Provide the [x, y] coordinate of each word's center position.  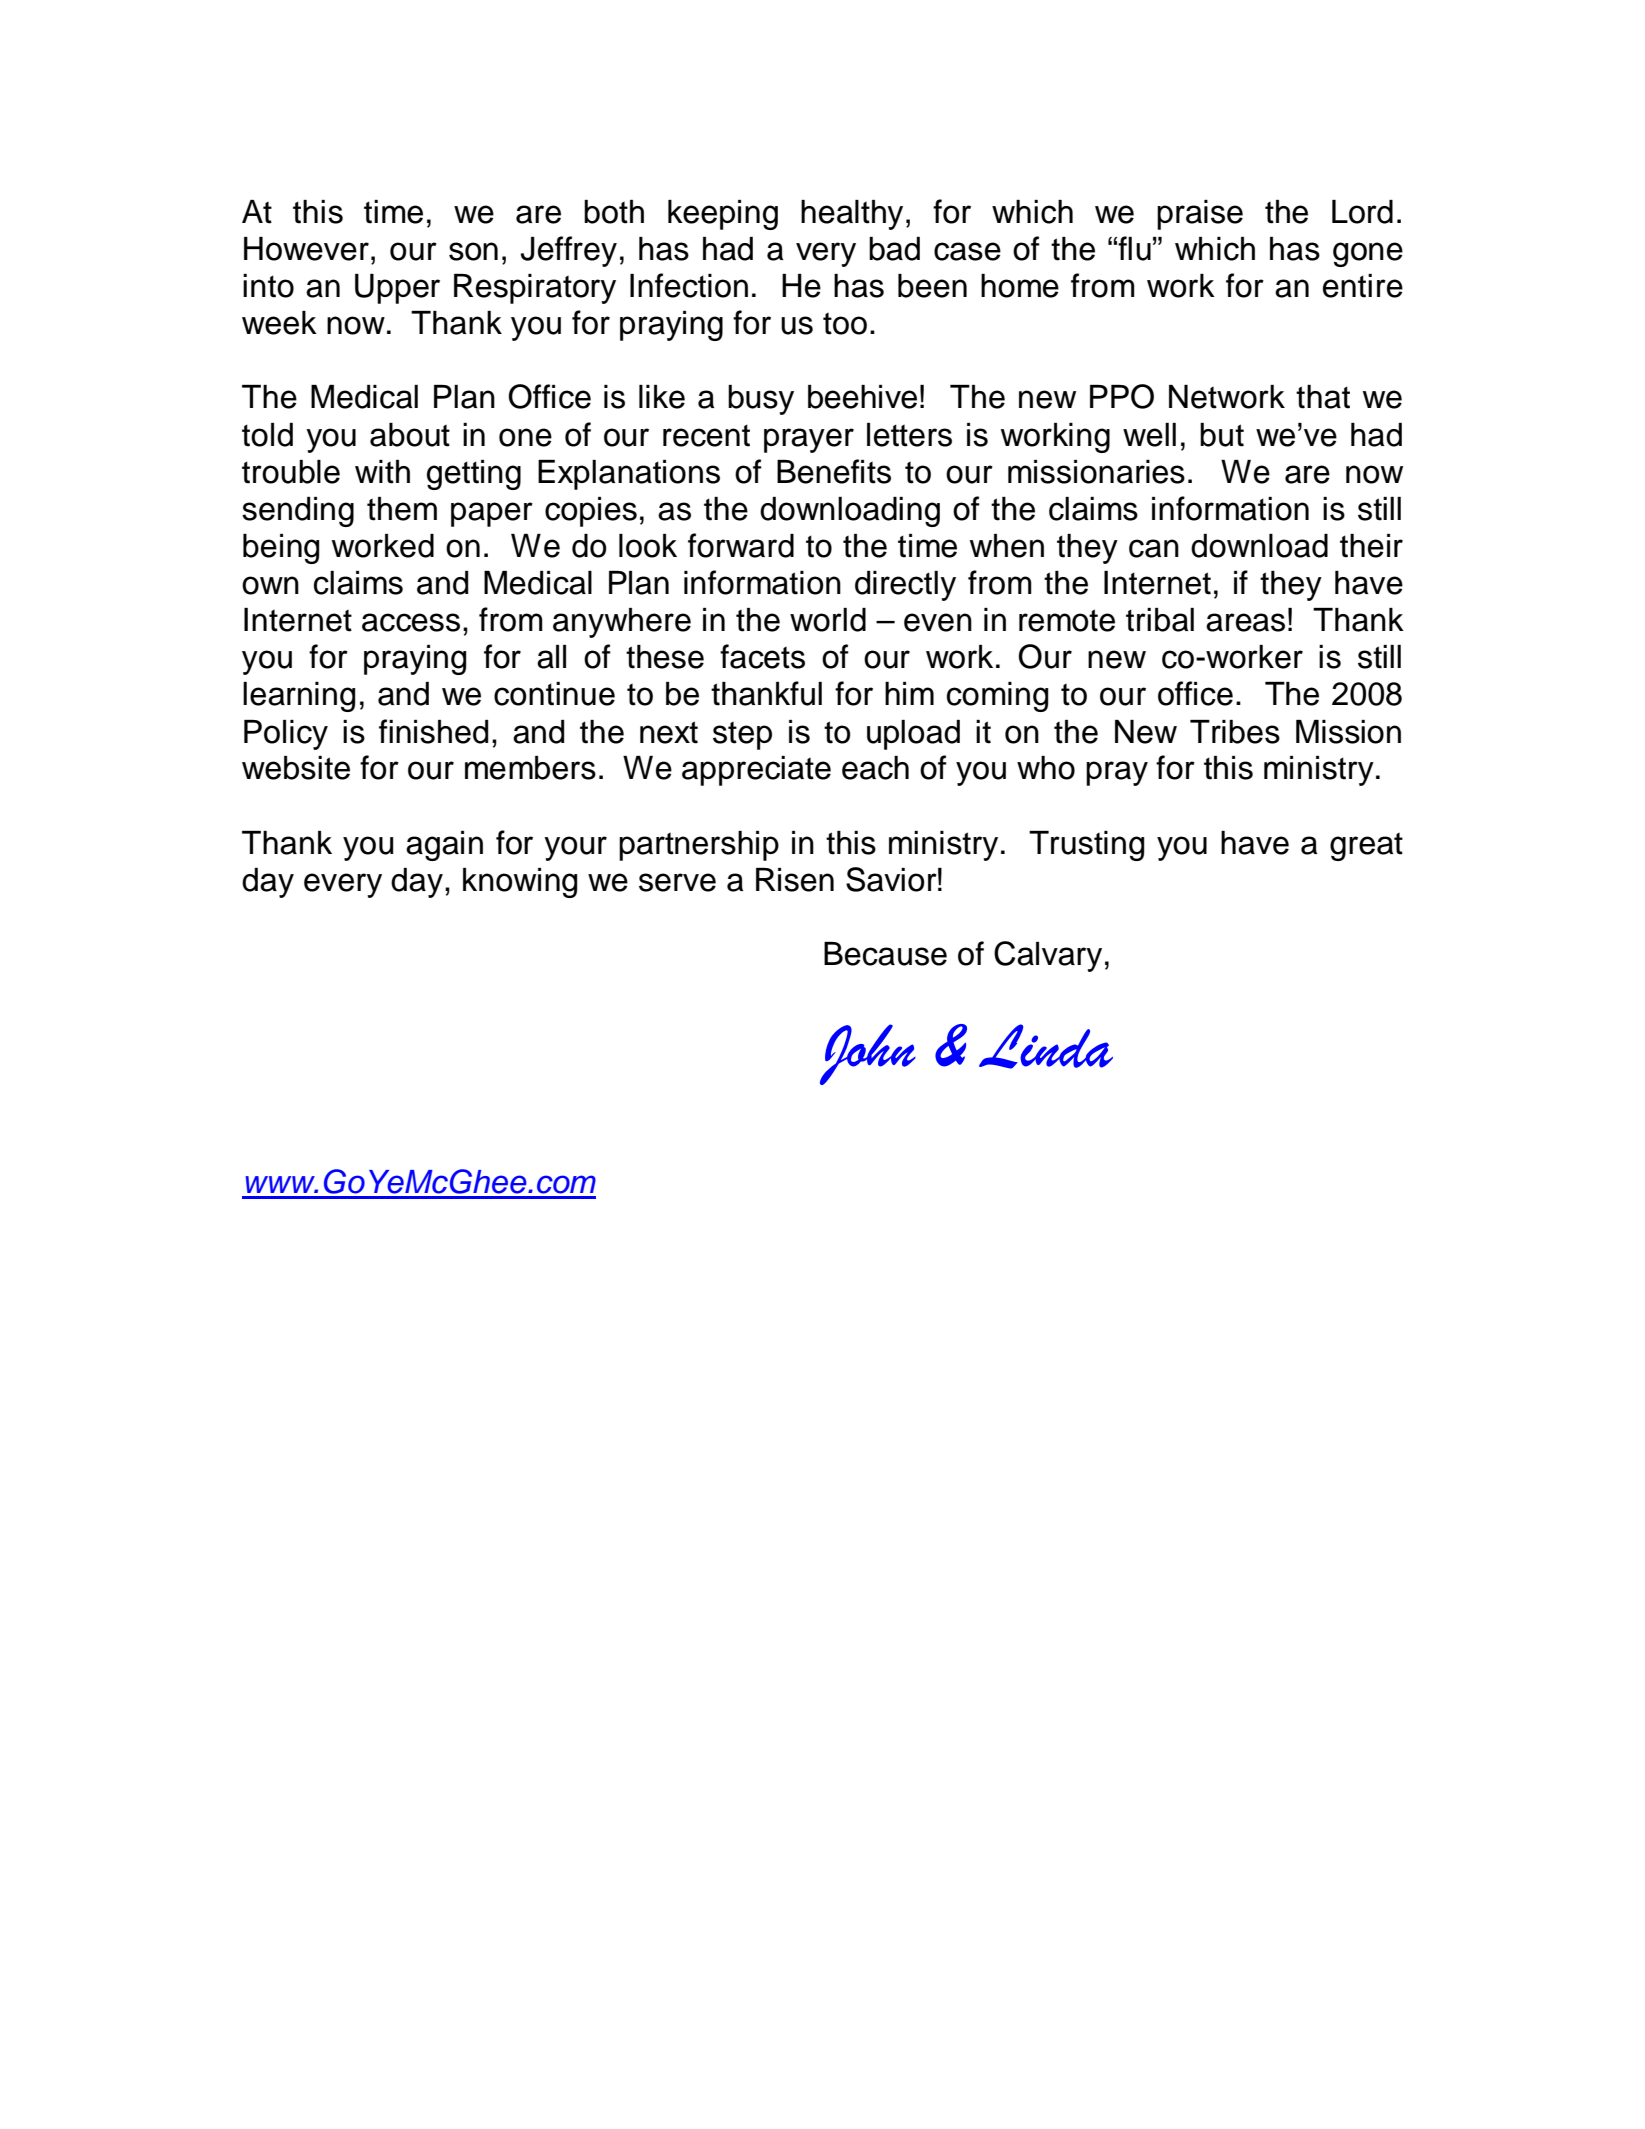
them [402, 509]
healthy [852, 215]
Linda [1046, 1046]
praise [1200, 215]
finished [433, 731]
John [868, 1054]
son [473, 251]
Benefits [834, 471]
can [1154, 548]
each [875, 768]
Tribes [1235, 732]
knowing [520, 883]
